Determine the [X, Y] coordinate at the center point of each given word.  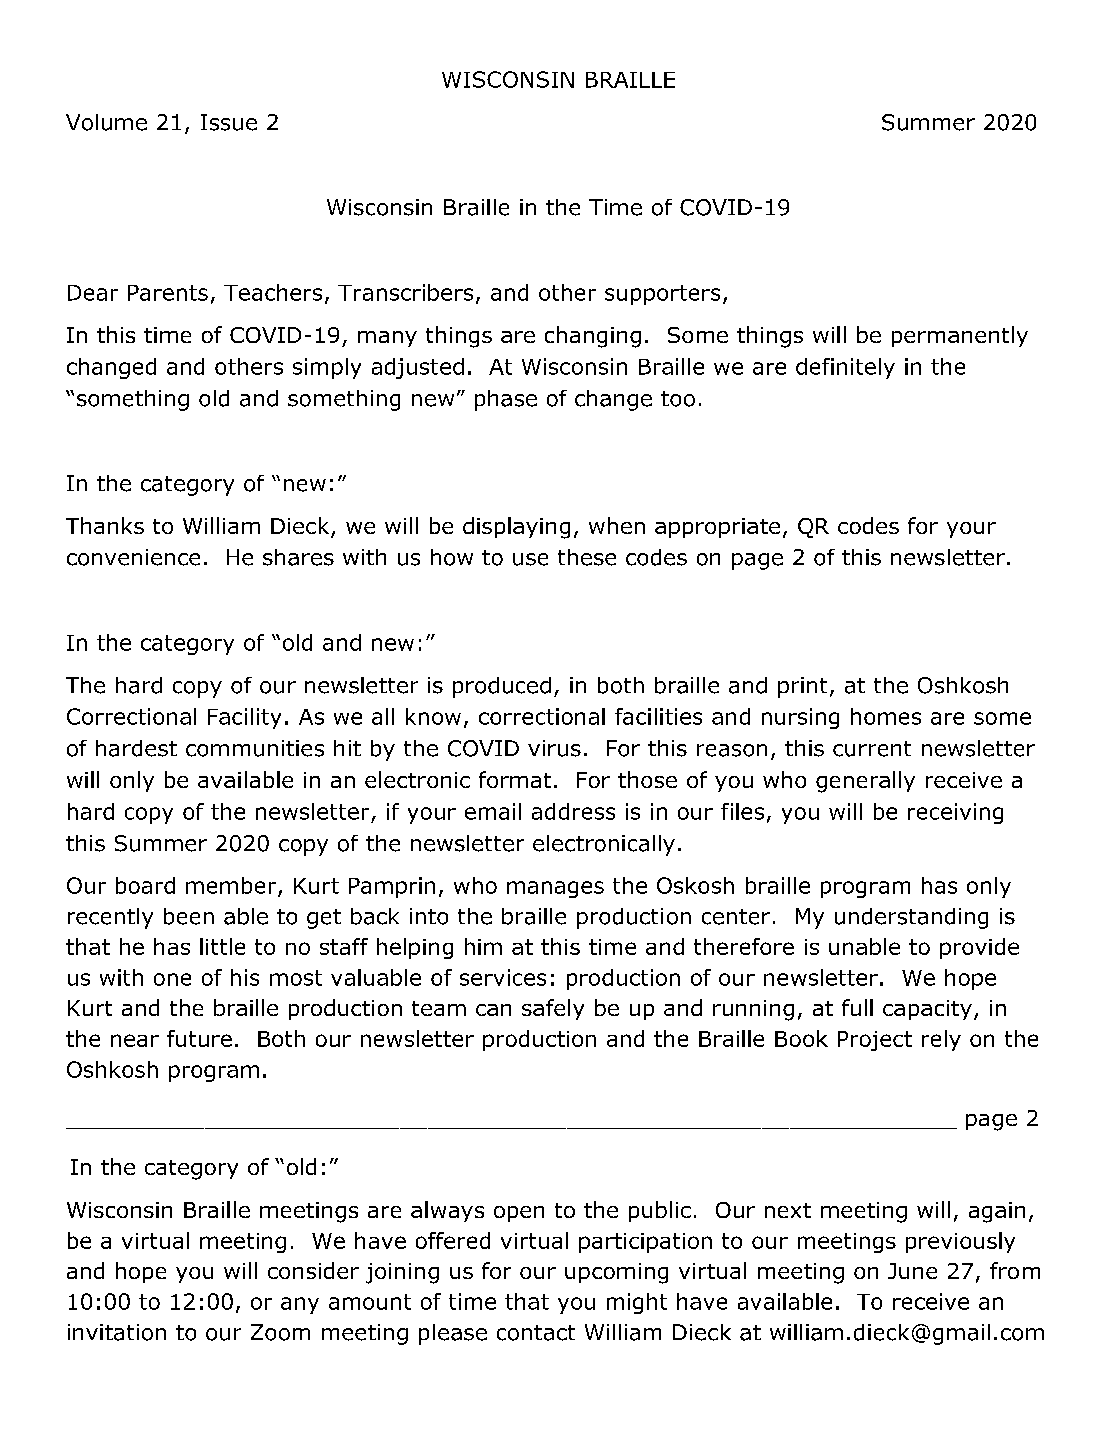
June [912, 1271]
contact [536, 1333]
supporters [662, 295]
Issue [229, 122]
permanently [960, 336]
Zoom [280, 1332]
